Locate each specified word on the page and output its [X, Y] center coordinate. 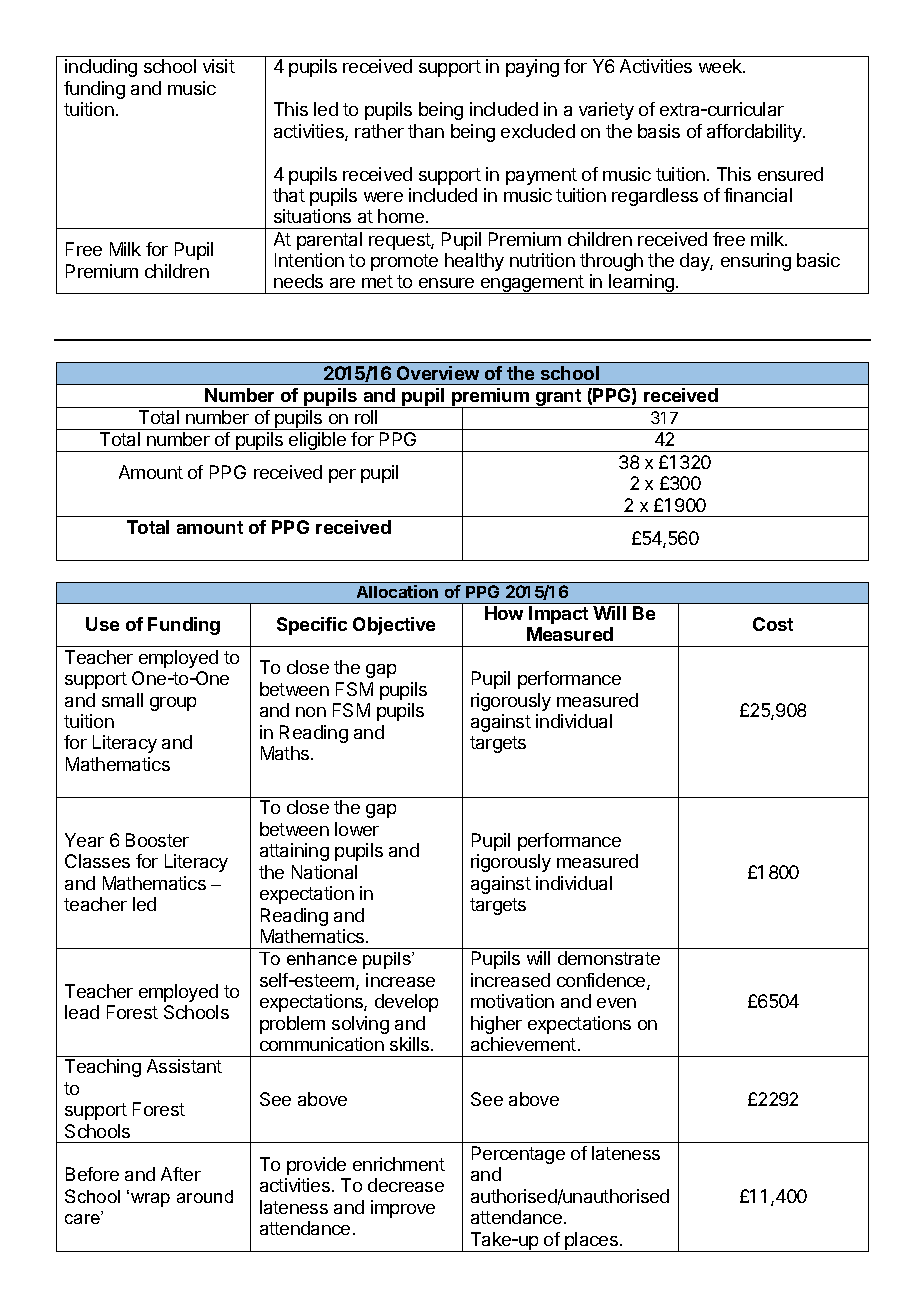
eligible [317, 442]
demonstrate [609, 958]
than [426, 131]
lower [357, 829]
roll [366, 417]
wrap [150, 1200]
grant [558, 398]
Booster [157, 840]
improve [403, 1209]
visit [219, 66]
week [721, 66]
